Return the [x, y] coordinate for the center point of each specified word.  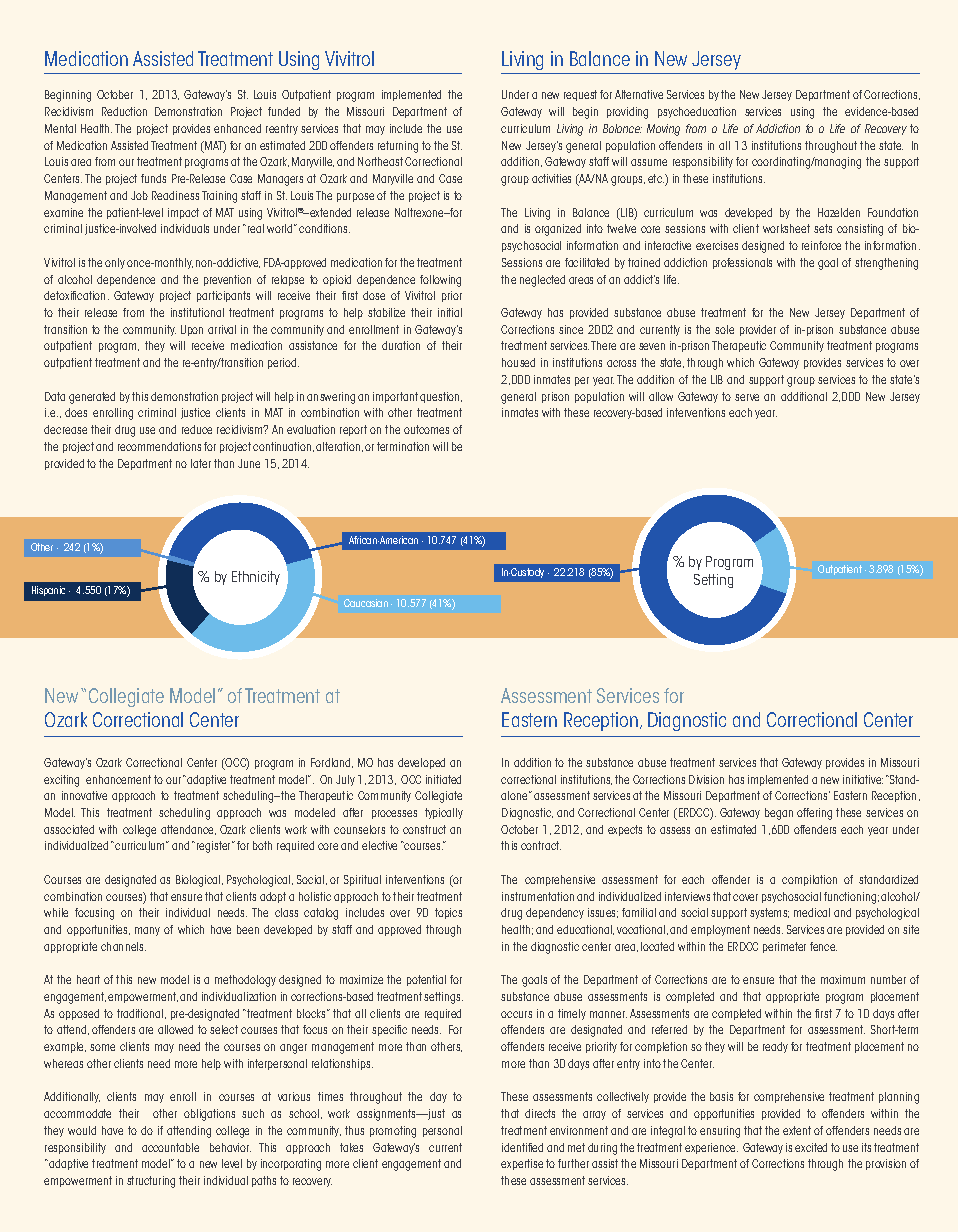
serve [747, 397]
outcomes [426, 429]
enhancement [118, 779]
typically [444, 813]
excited [811, 1147]
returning [398, 147]
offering [814, 814]
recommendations [159, 446]
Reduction [124, 111]
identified [522, 1147]
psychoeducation [697, 112]
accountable [170, 1147]
